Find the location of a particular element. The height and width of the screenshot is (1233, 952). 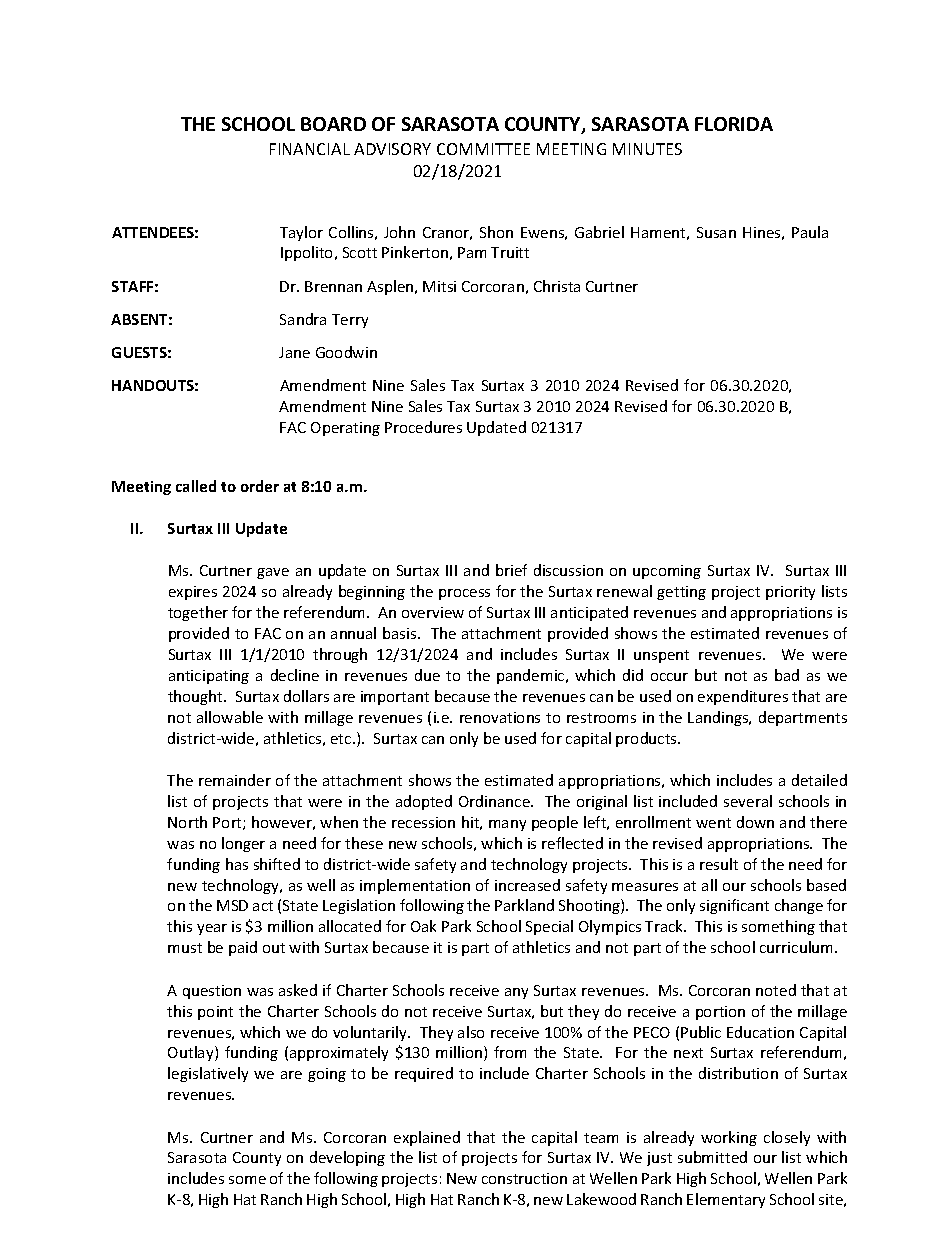

submitted is located at coordinates (712, 1157).
